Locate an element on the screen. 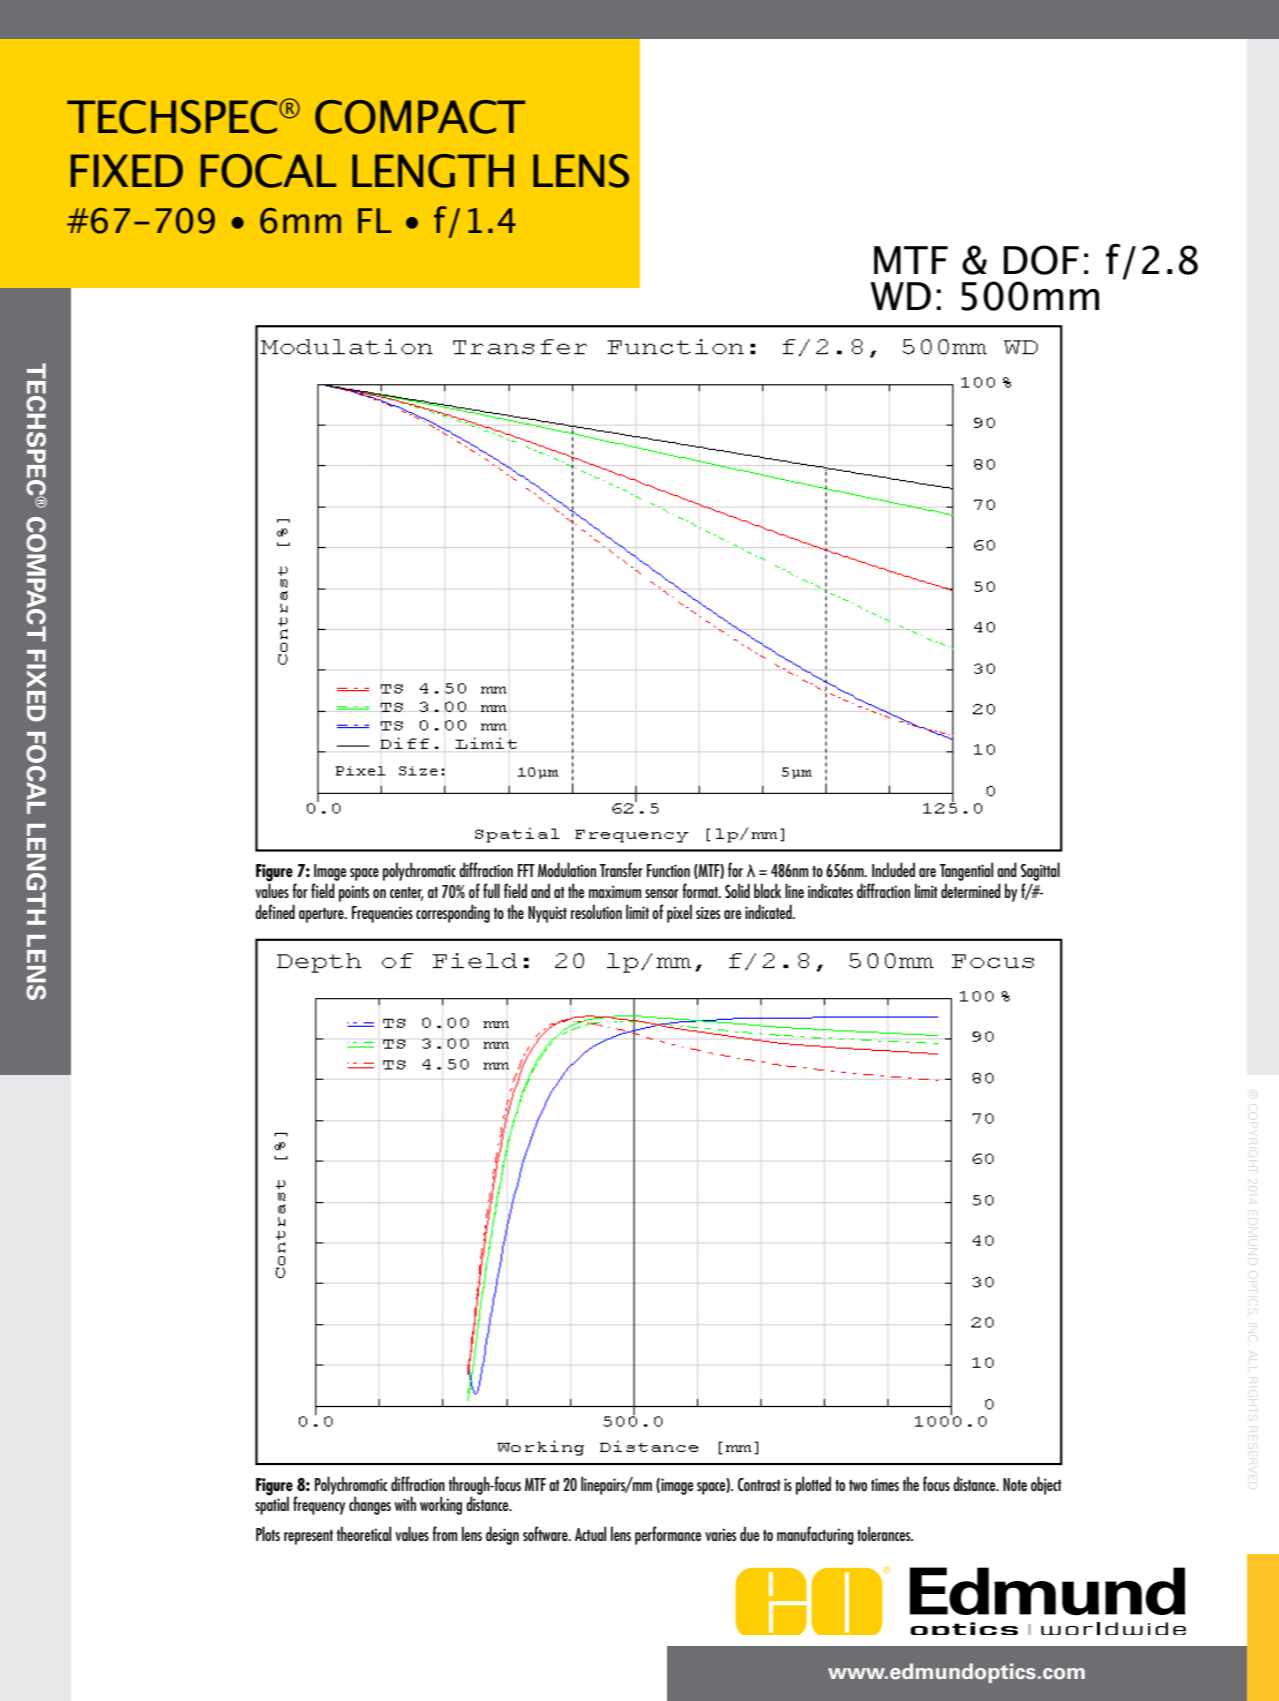 This screenshot has height=1701, width=1279. DOF is located at coordinates (1041, 260).
